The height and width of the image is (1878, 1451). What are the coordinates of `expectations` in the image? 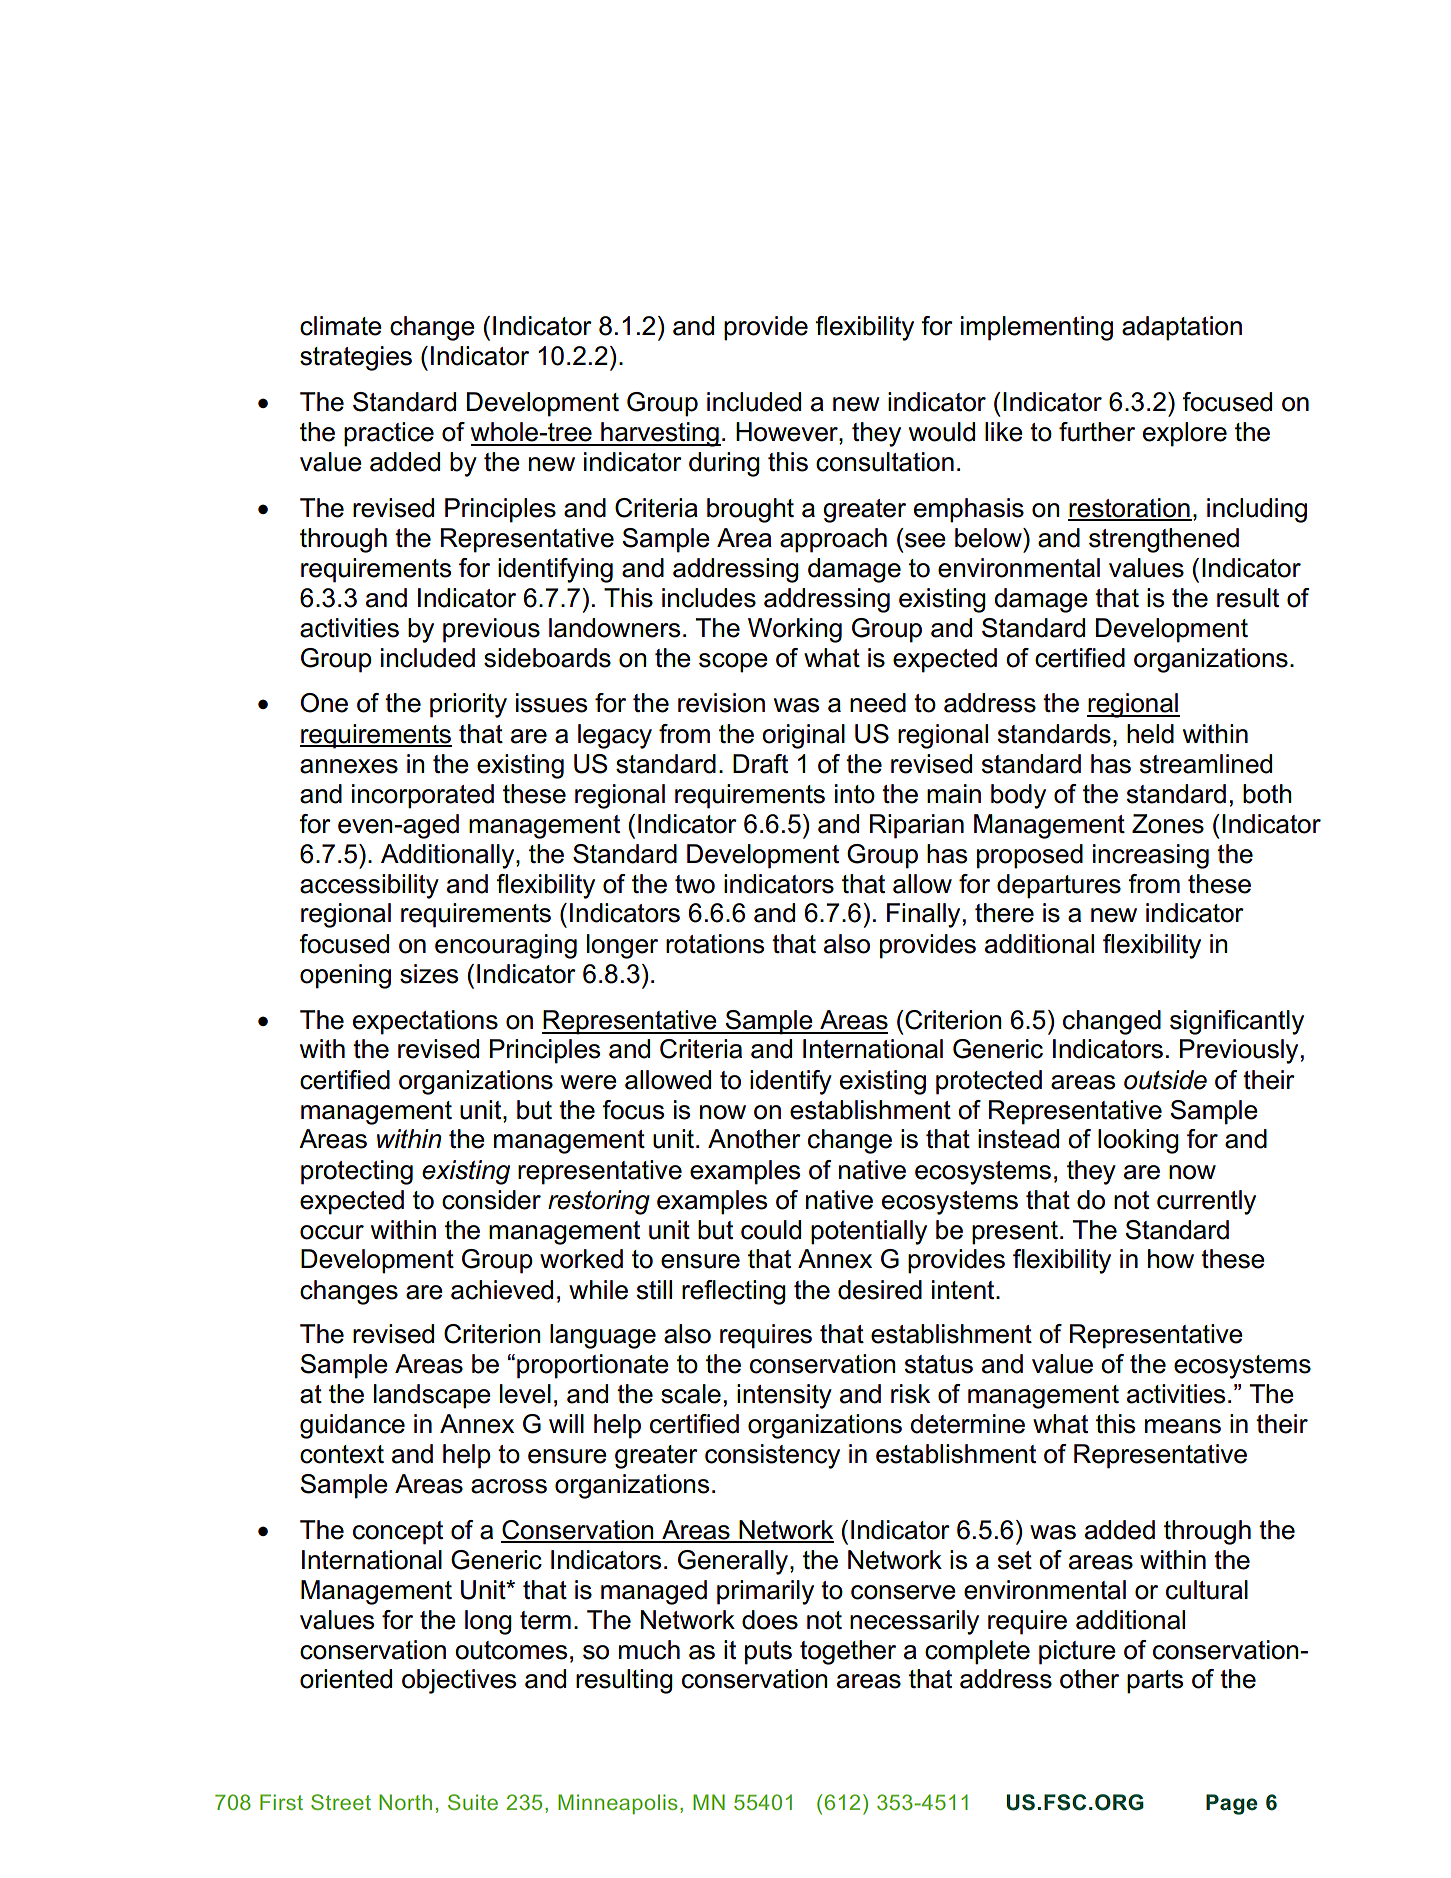 It's located at (425, 1022).
